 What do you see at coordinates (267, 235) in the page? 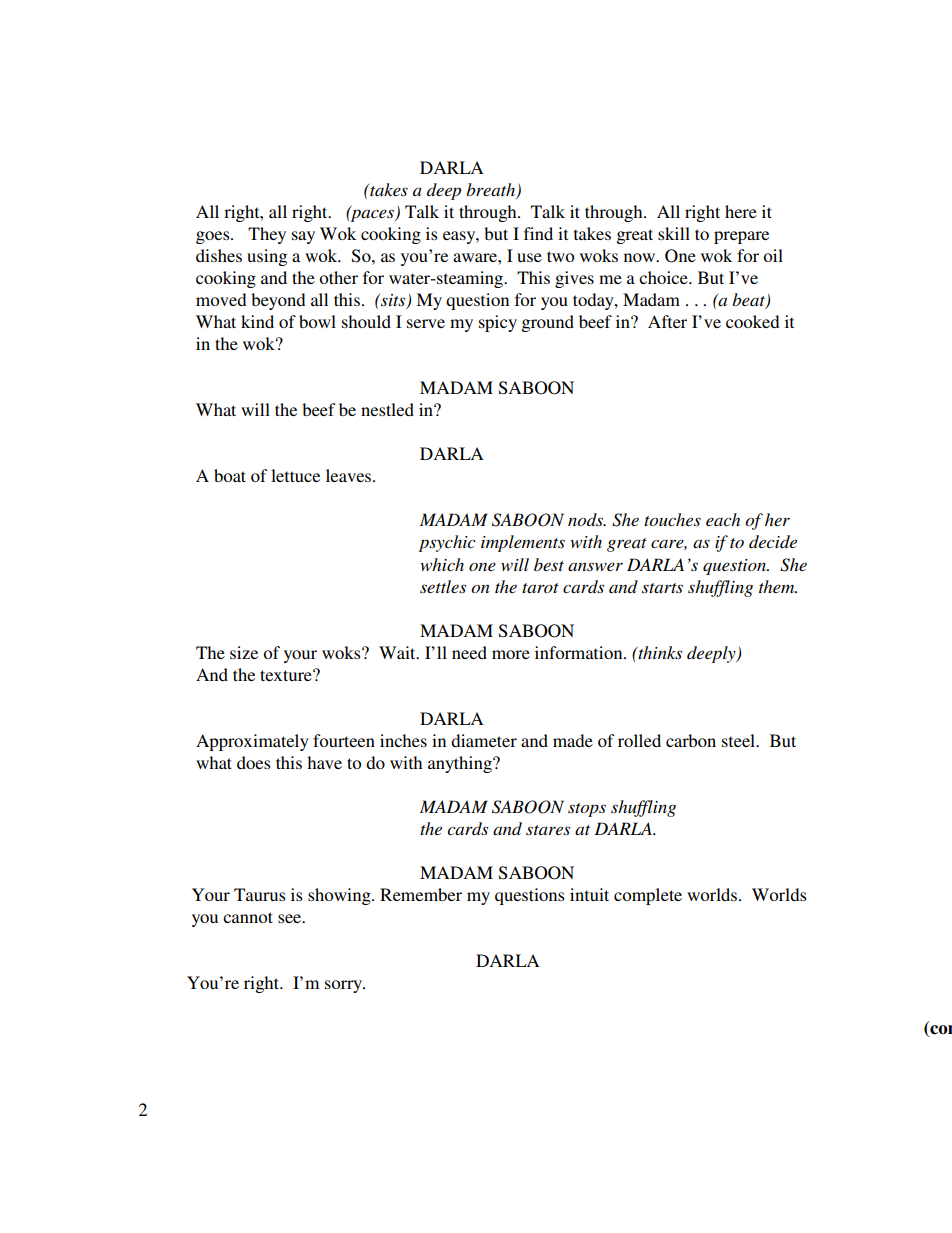
I see `They` at bounding box center [267, 235].
